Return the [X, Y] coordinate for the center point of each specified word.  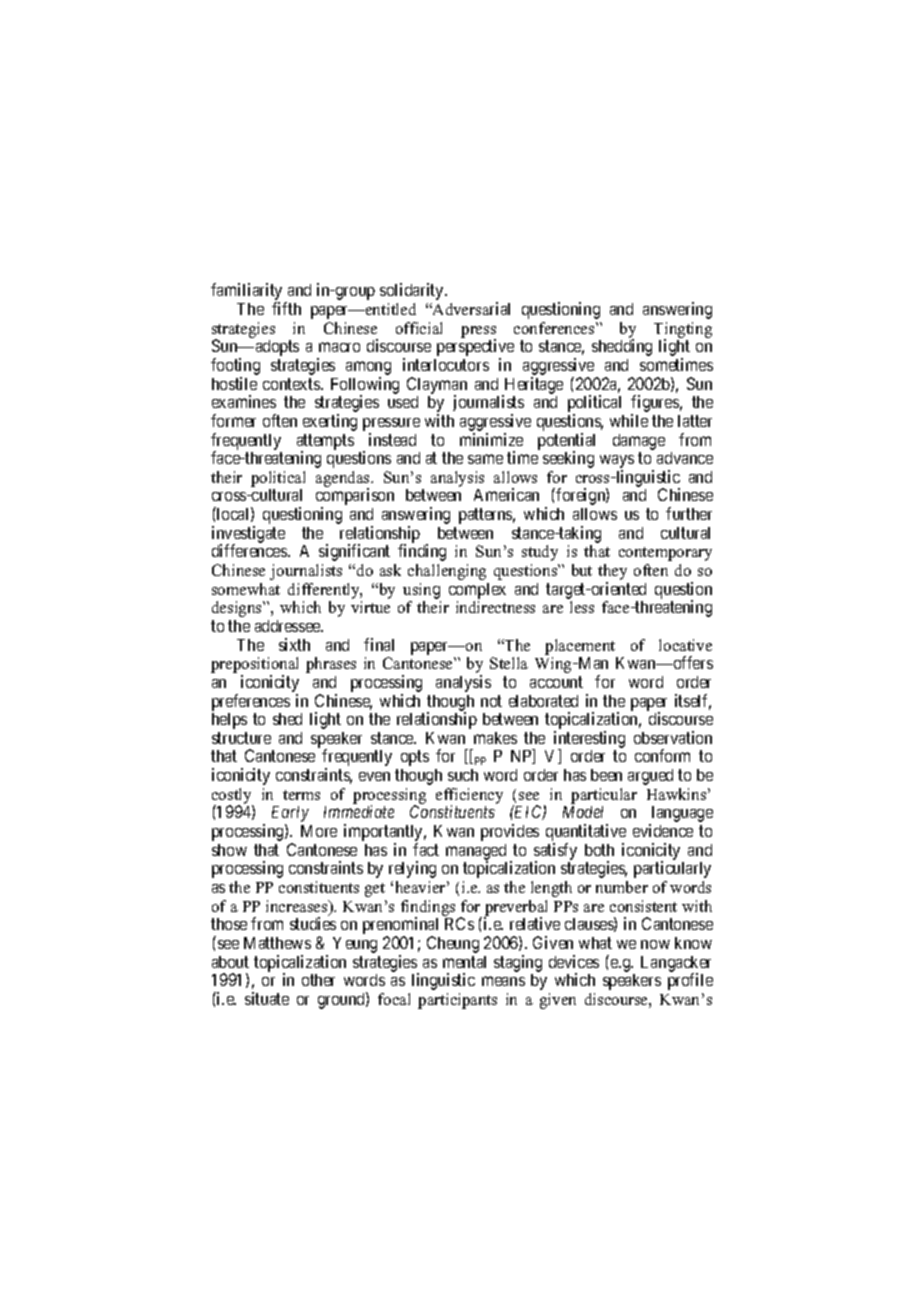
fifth [286, 308]
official [419, 328]
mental [464, 962]
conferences [555, 328]
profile [690, 981]
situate [267, 998]
